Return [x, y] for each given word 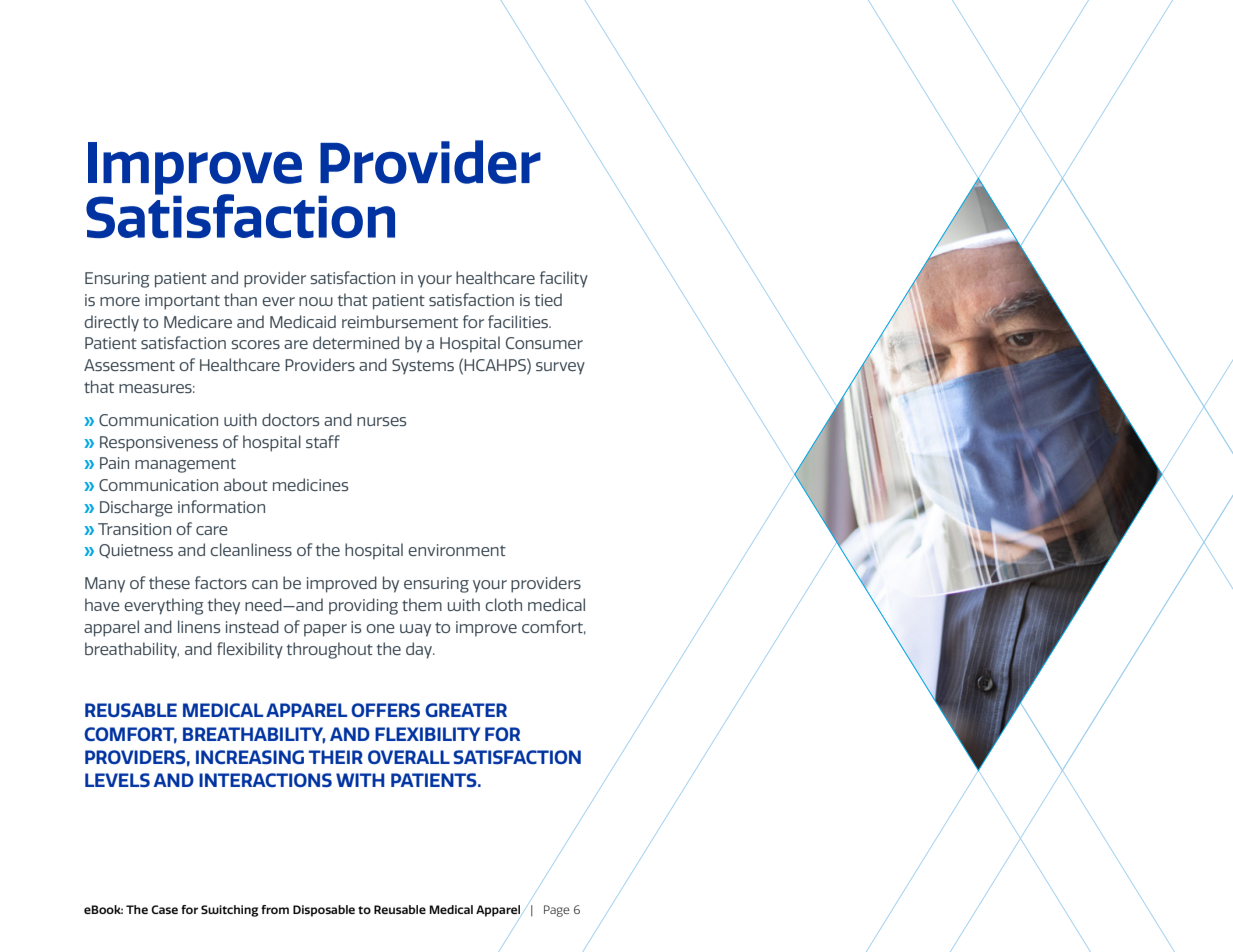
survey [560, 368]
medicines [310, 484]
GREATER [466, 710]
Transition [134, 529]
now [316, 301]
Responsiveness [159, 444]
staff [323, 441]
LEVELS [117, 780]
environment [457, 550]
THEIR [336, 757]
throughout [330, 650]
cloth [503, 604]
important [182, 302]
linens [199, 626]
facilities [519, 321]
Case [164, 909]
